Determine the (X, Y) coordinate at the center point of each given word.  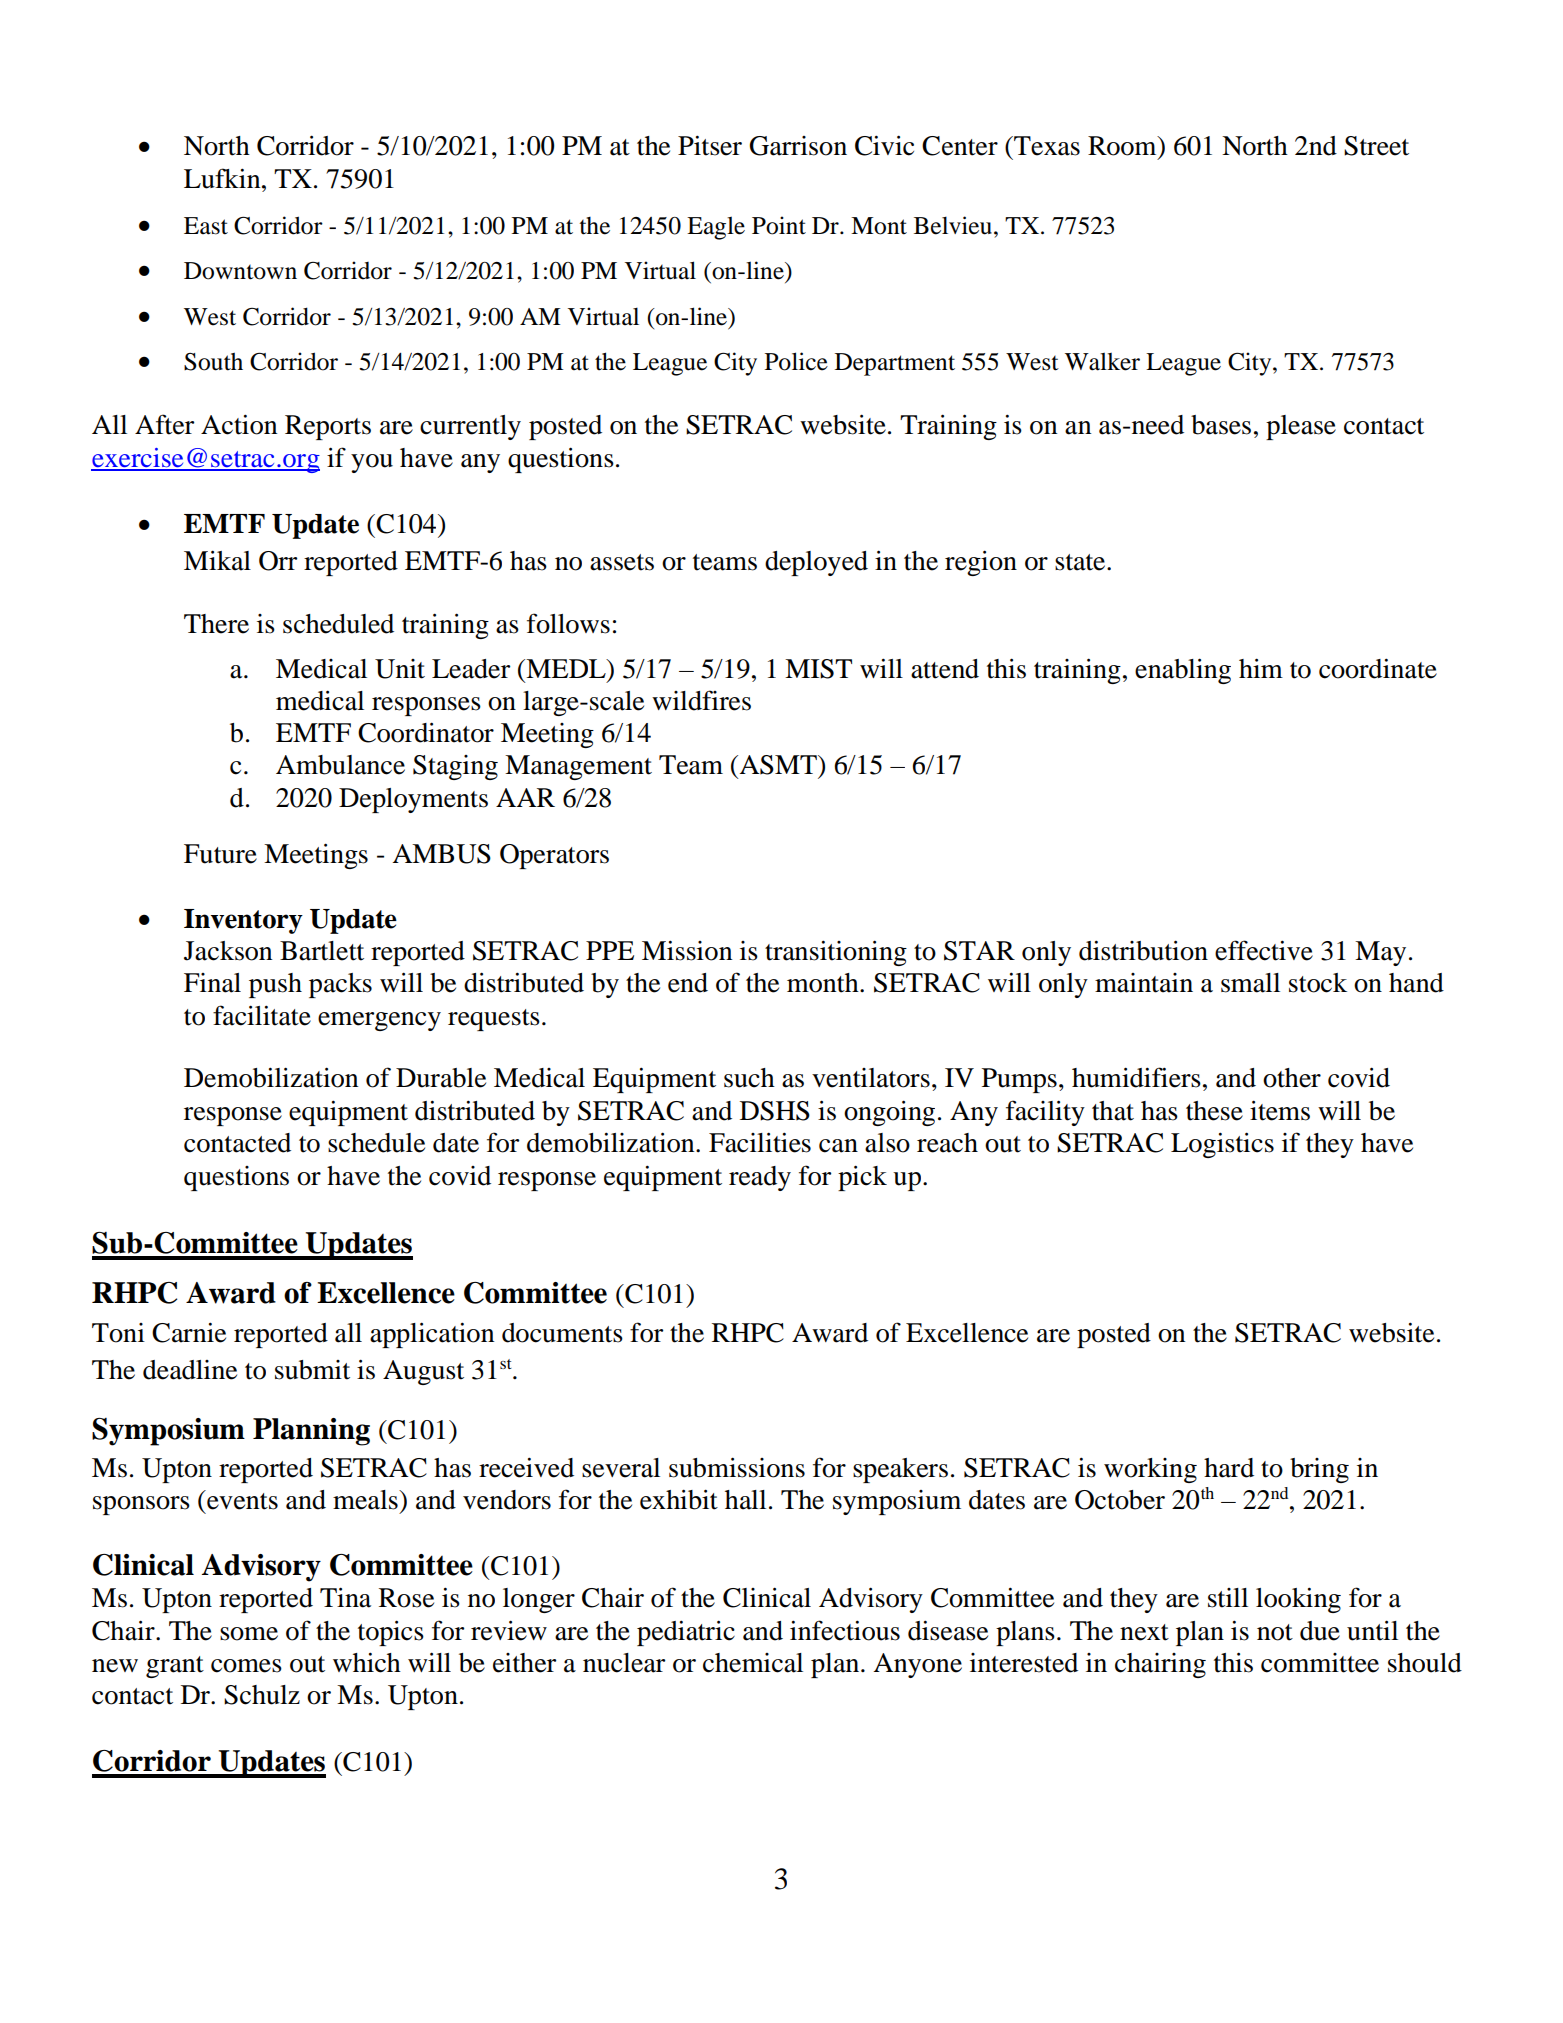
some (249, 1634)
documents (562, 1333)
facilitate (262, 1015)
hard (1229, 1468)
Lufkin (223, 178)
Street (1376, 146)
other (1292, 1078)
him (1261, 668)
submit (312, 1370)
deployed (816, 563)
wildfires (701, 700)
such (749, 1078)
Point (779, 225)
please (1301, 427)
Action (239, 424)
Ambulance (340, 765)
